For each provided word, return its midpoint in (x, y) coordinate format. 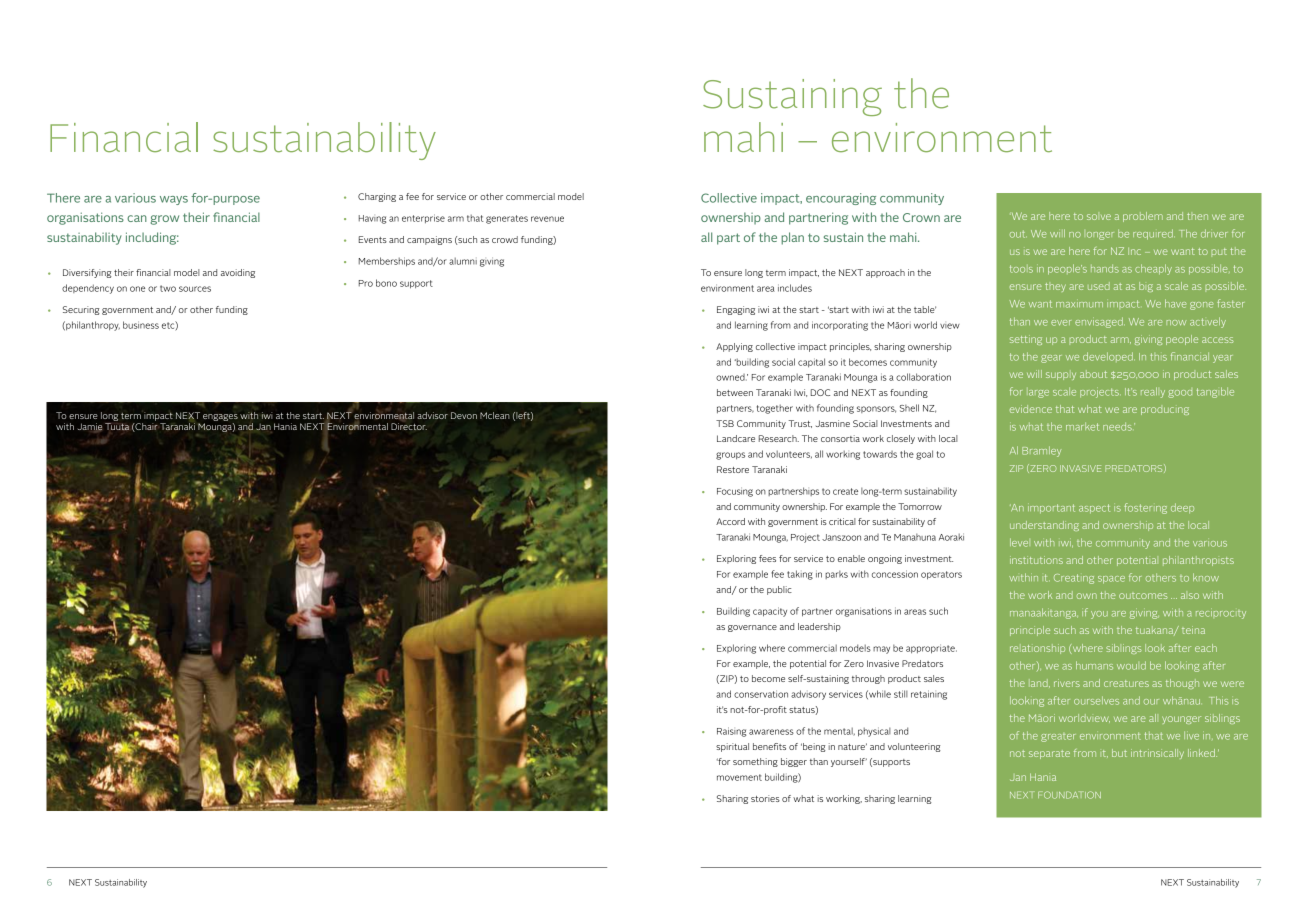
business (141, 325)
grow (164, 220)
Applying (734, 347)
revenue (547, 219)
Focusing (735, 492)
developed (1109, 357)
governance (752, 628)
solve (1099, 217)
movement (739, 777)
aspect (1094, 508)
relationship (1037, 649)
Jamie (90, 427)
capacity (770, 612)
